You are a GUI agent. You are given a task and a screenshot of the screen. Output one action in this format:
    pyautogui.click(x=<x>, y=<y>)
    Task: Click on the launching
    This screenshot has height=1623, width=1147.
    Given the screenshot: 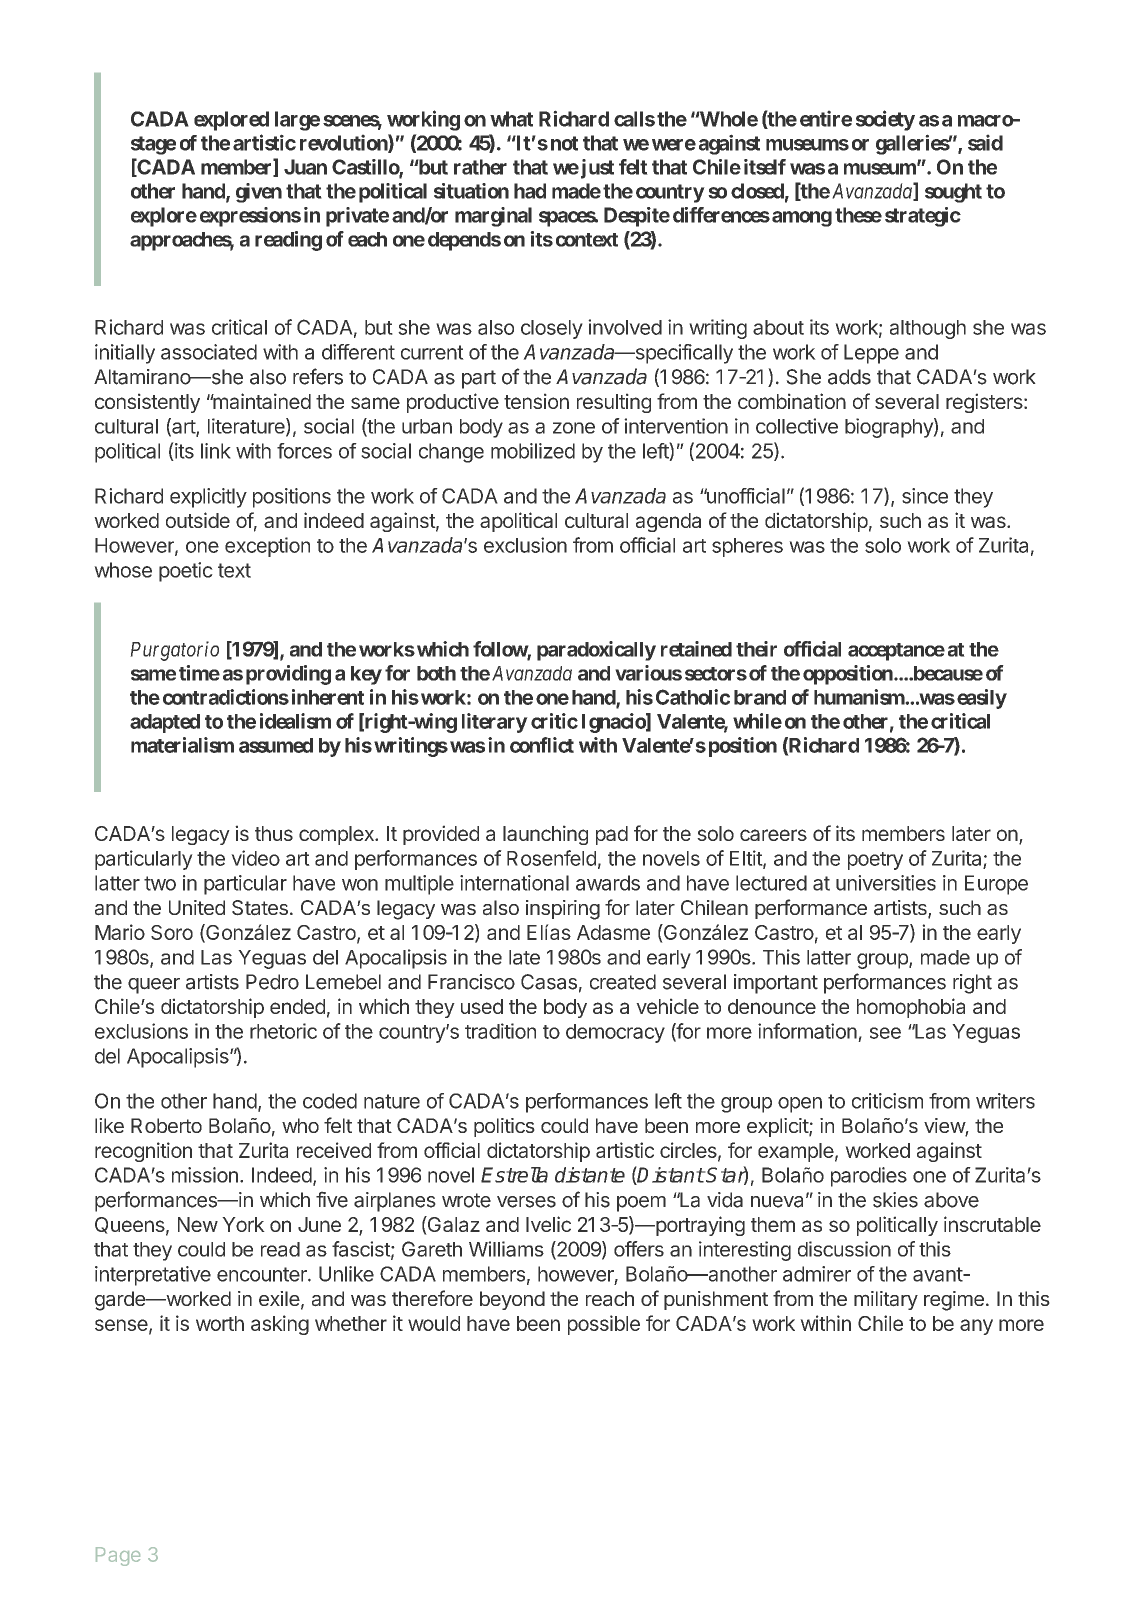 What is the action you would take?
    pyautogui.click(x=545, y=835)
